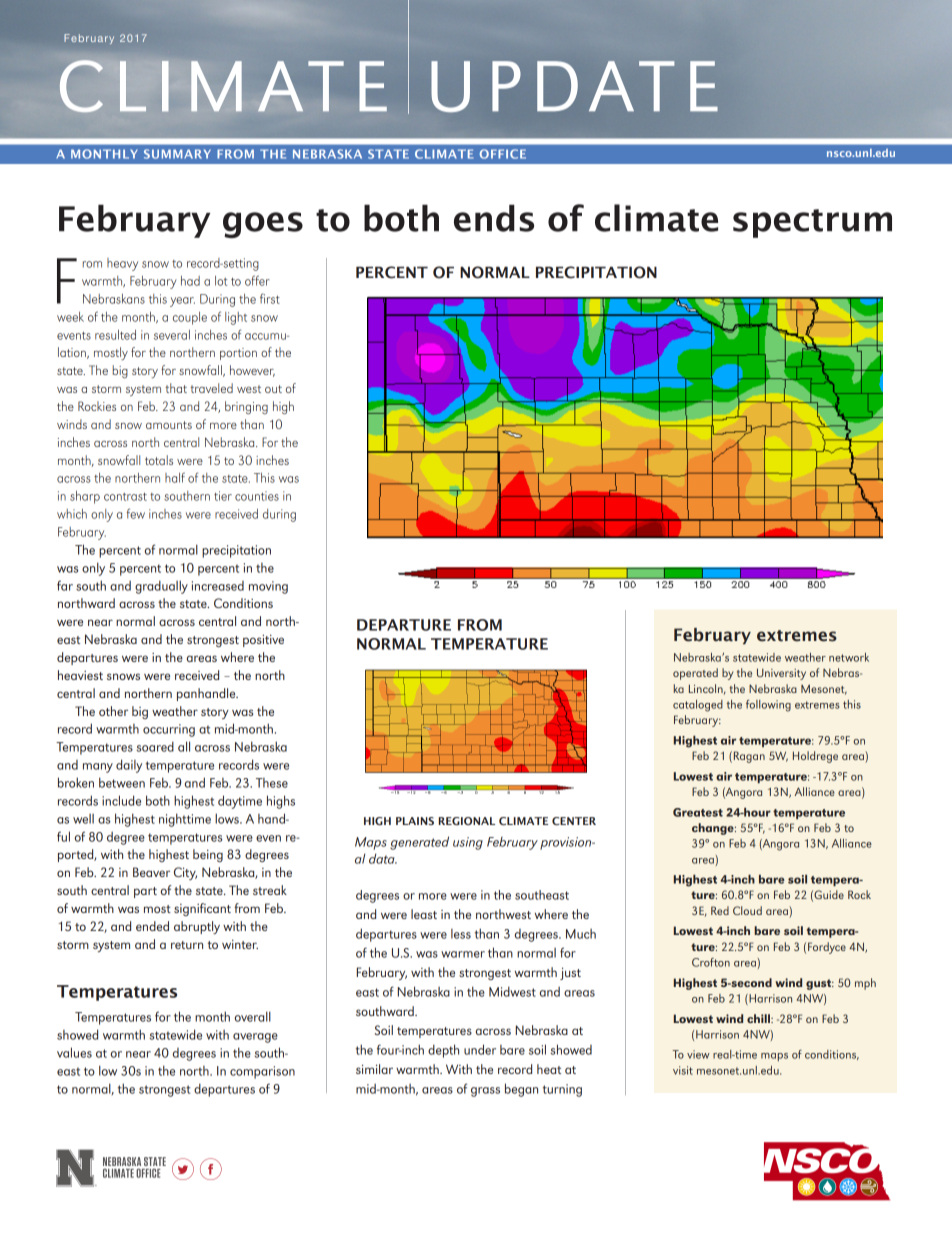 The height and width of the screenshot is (1233, 952). I want to click on values, so click(74, 1052).
